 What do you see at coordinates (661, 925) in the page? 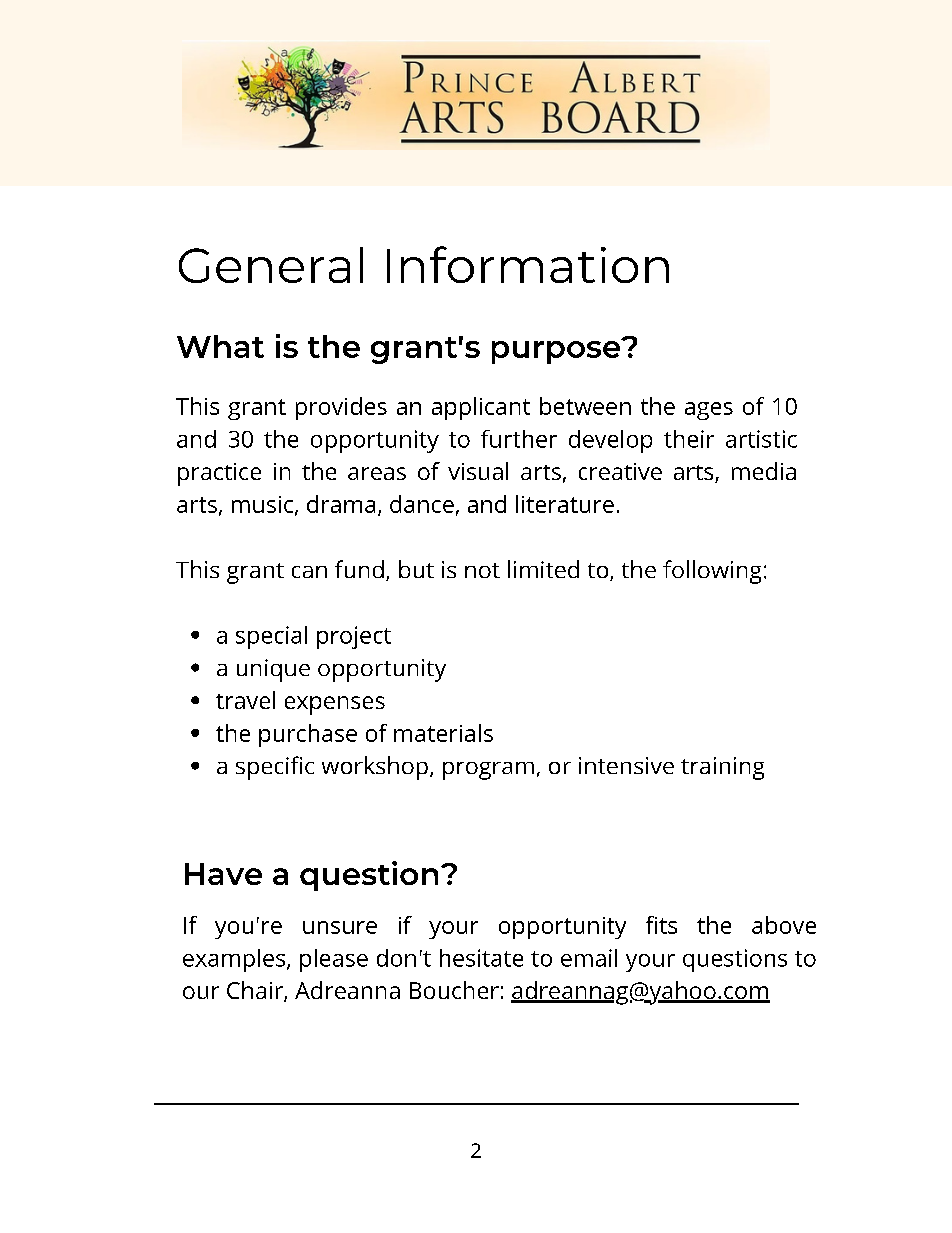
I see `fits` at bounding box center [661, 925].
